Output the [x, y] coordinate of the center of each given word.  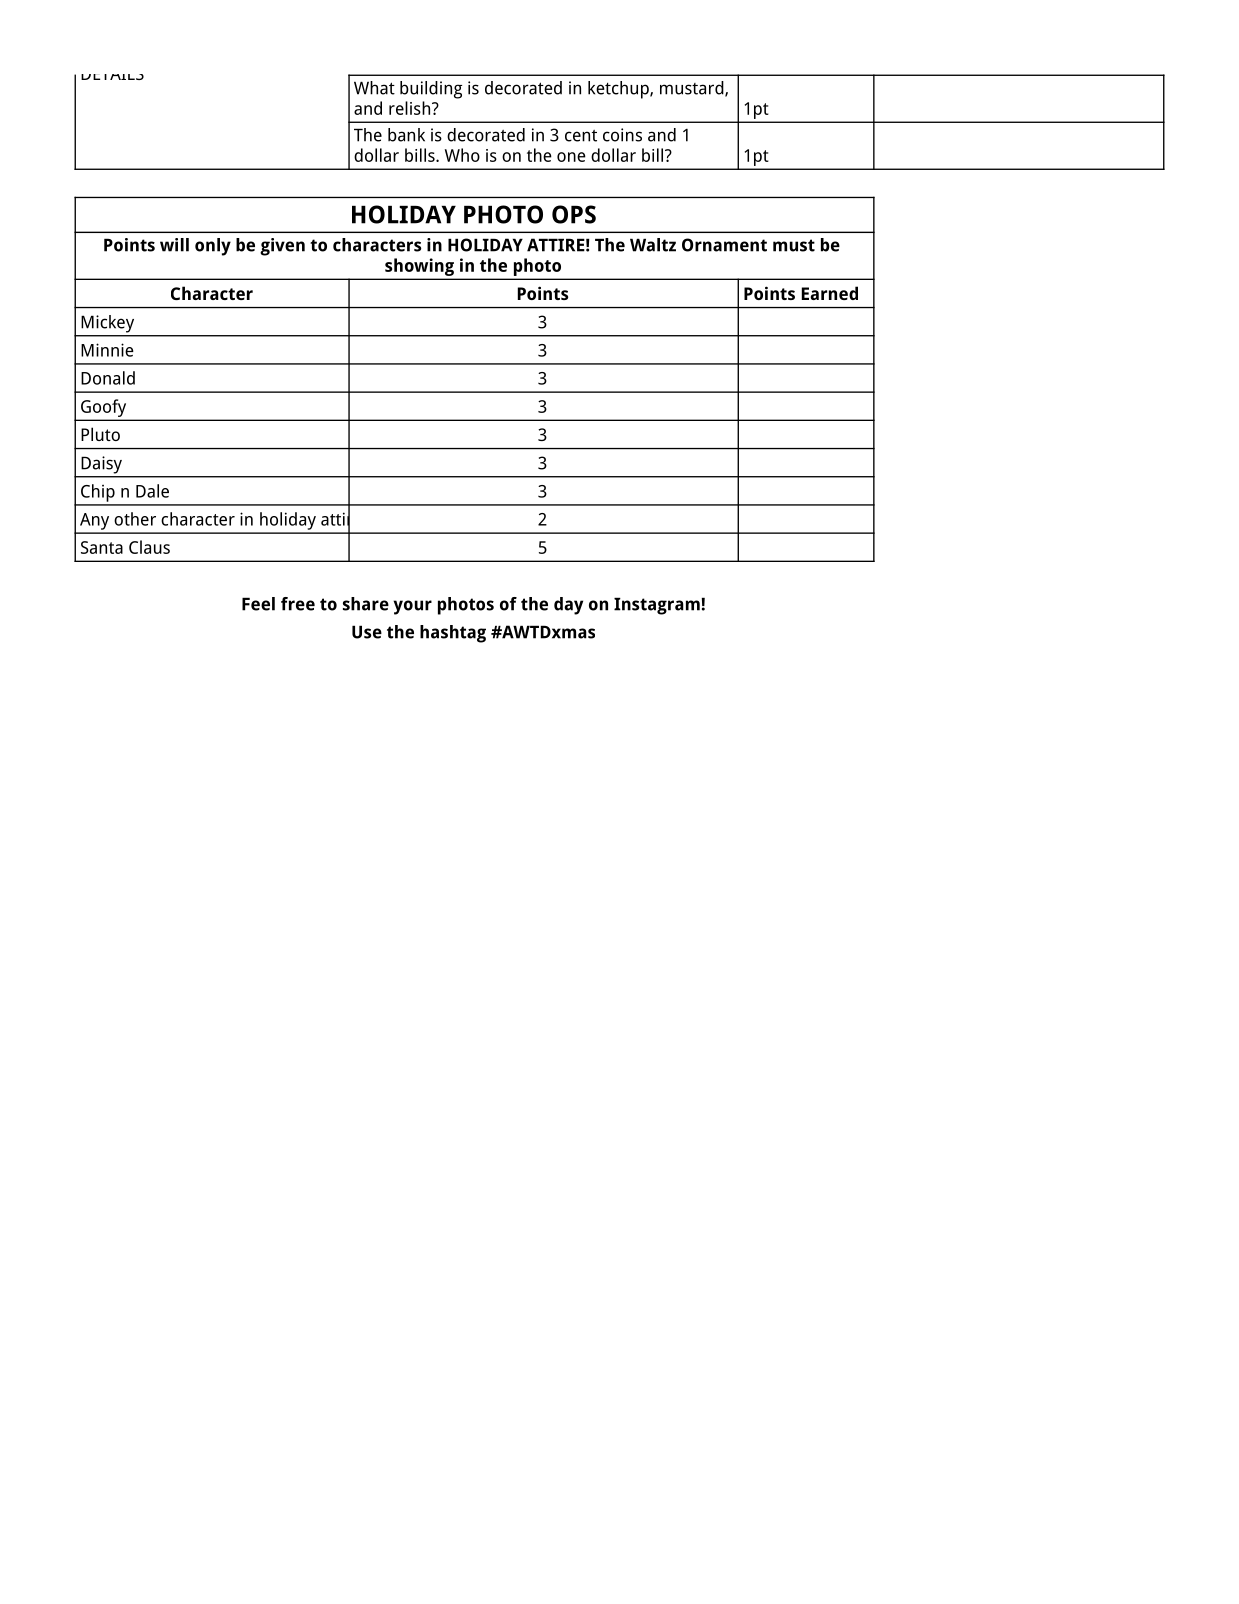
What [374, 88]
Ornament [724, 245]
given [282, 247]
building [431, 90]
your [412, 607]
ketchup [619, 90]
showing [419, 267]
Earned [830, 293]
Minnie [107, 350]
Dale [152, 491]
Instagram [657, 606]
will [174, 245]
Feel [258, 604]
